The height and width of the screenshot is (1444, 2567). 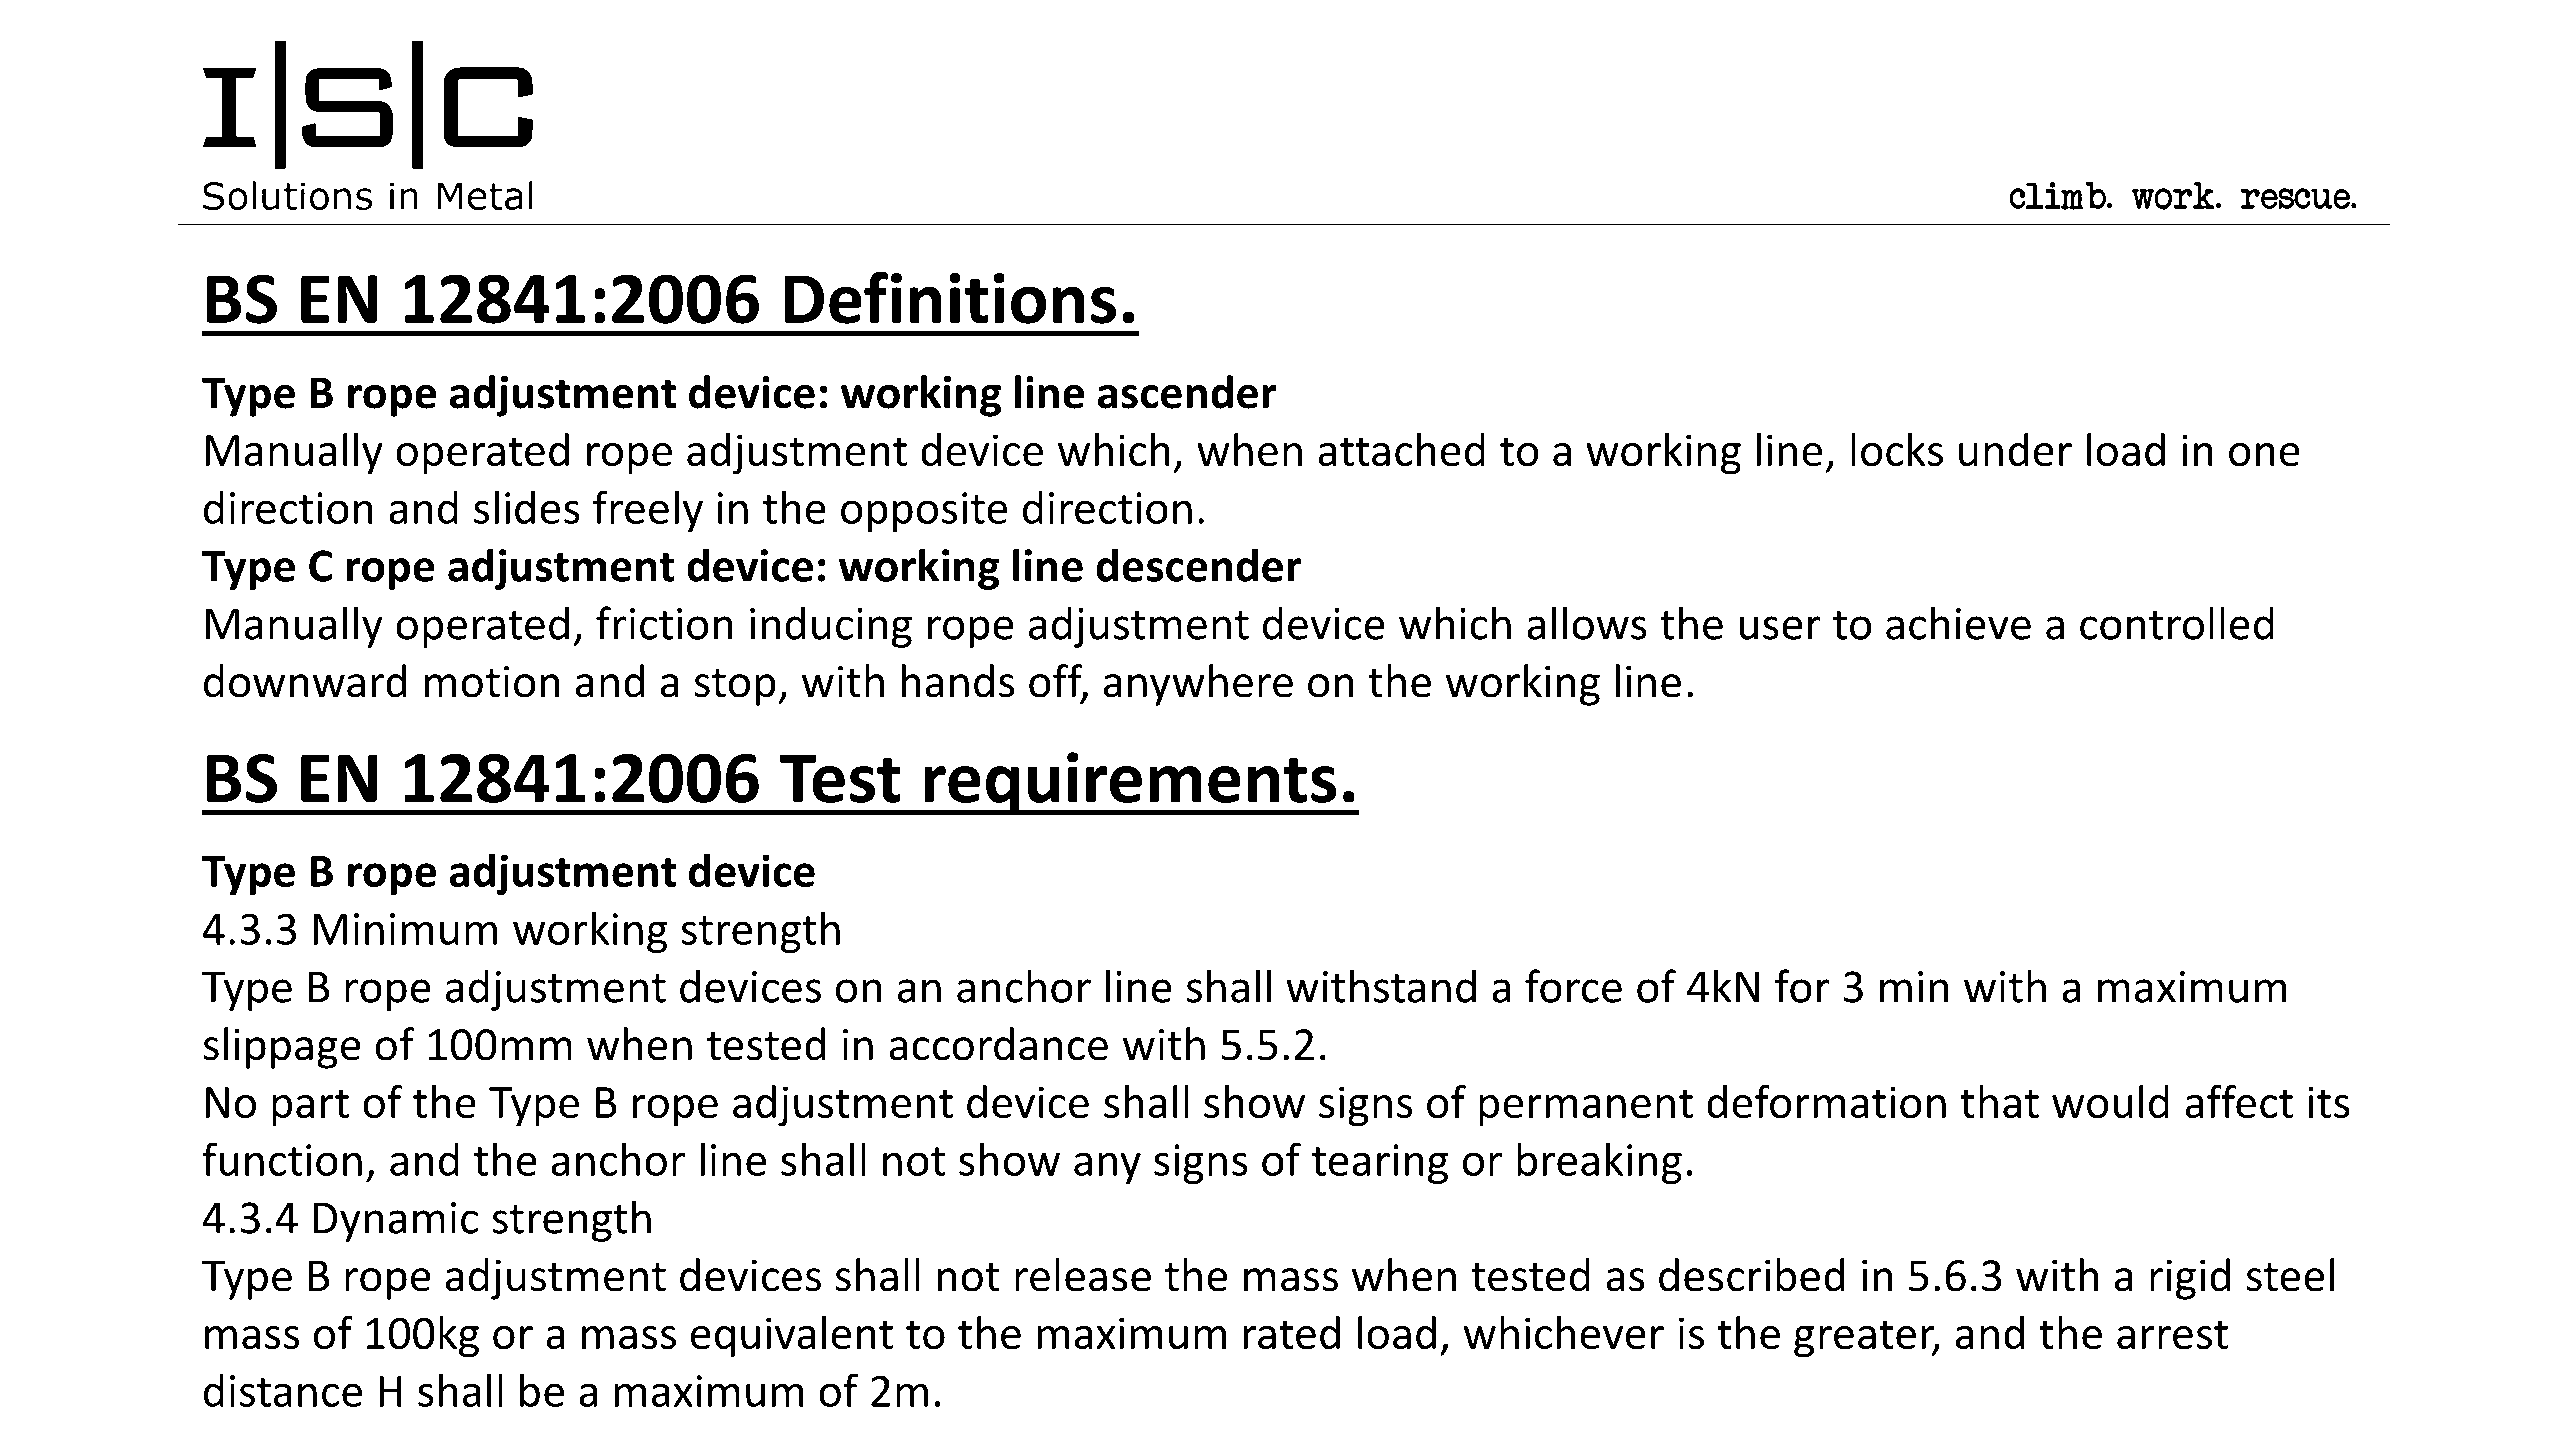 I want to click on arrest, so click(x=2172, y=1334).
